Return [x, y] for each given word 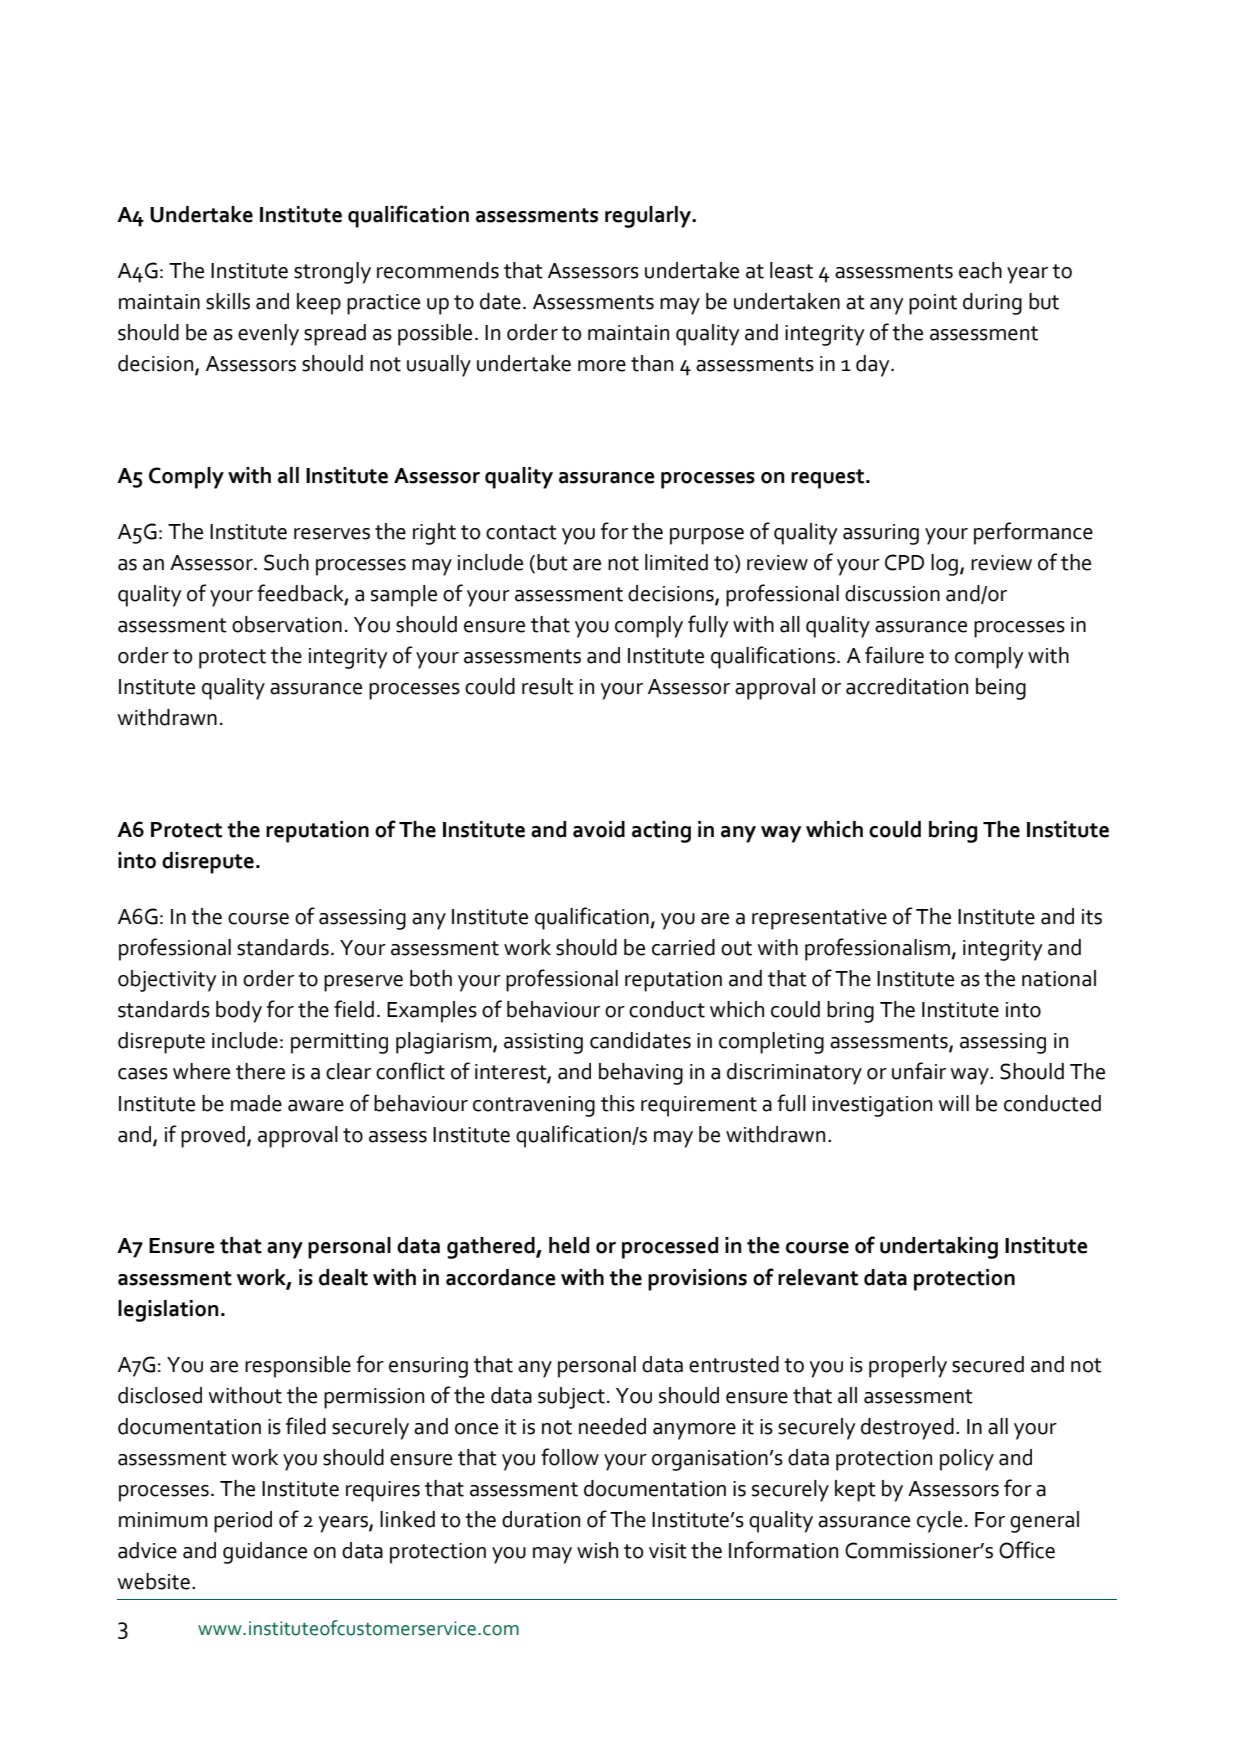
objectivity [167, 981]
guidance [265, 1553]
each [980, 270]
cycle [939, 1522]
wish [597, 1550]
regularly [649, 217]
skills [228, 301]
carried [683, 947]
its [1092, 917]
